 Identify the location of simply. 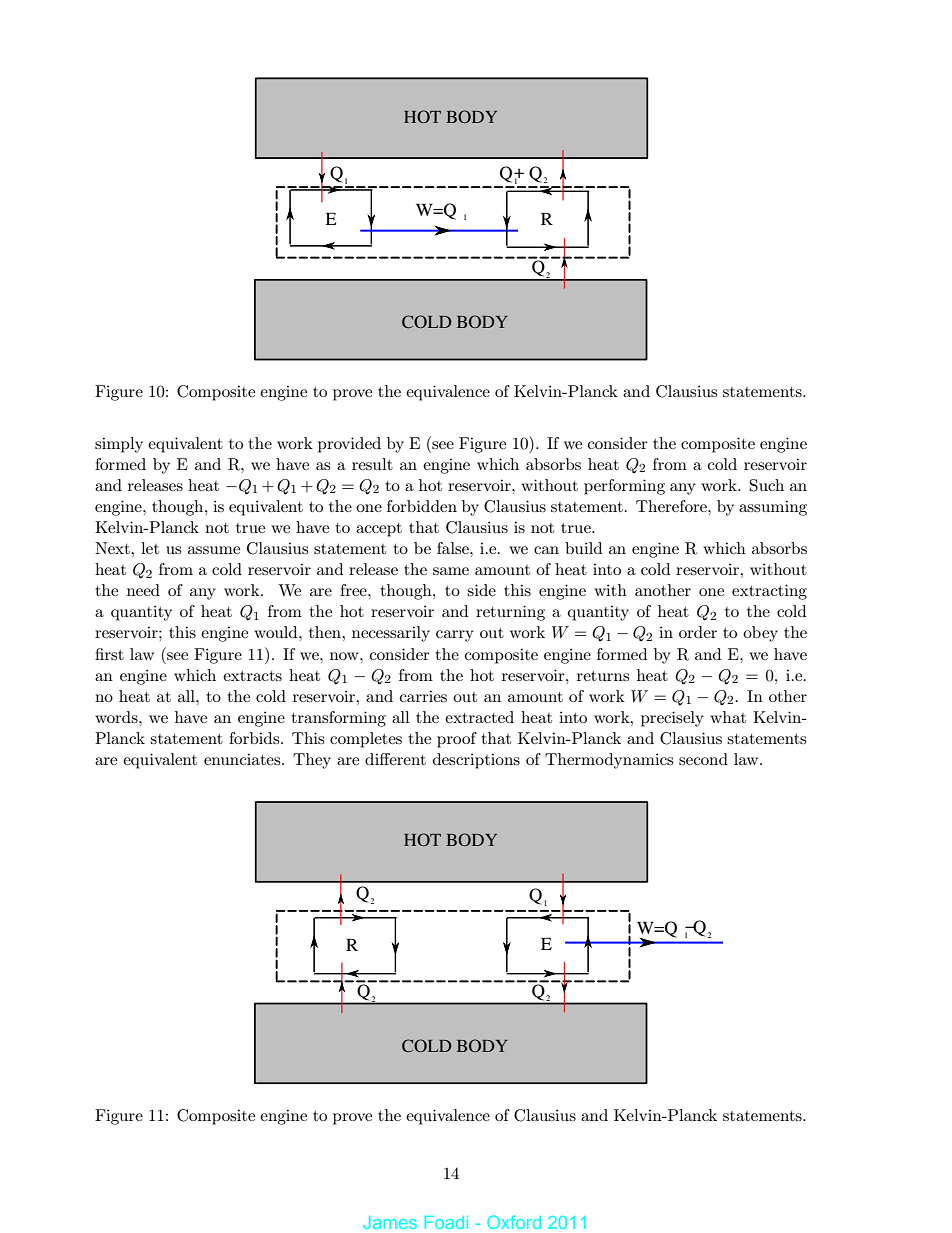
(119, 445).
